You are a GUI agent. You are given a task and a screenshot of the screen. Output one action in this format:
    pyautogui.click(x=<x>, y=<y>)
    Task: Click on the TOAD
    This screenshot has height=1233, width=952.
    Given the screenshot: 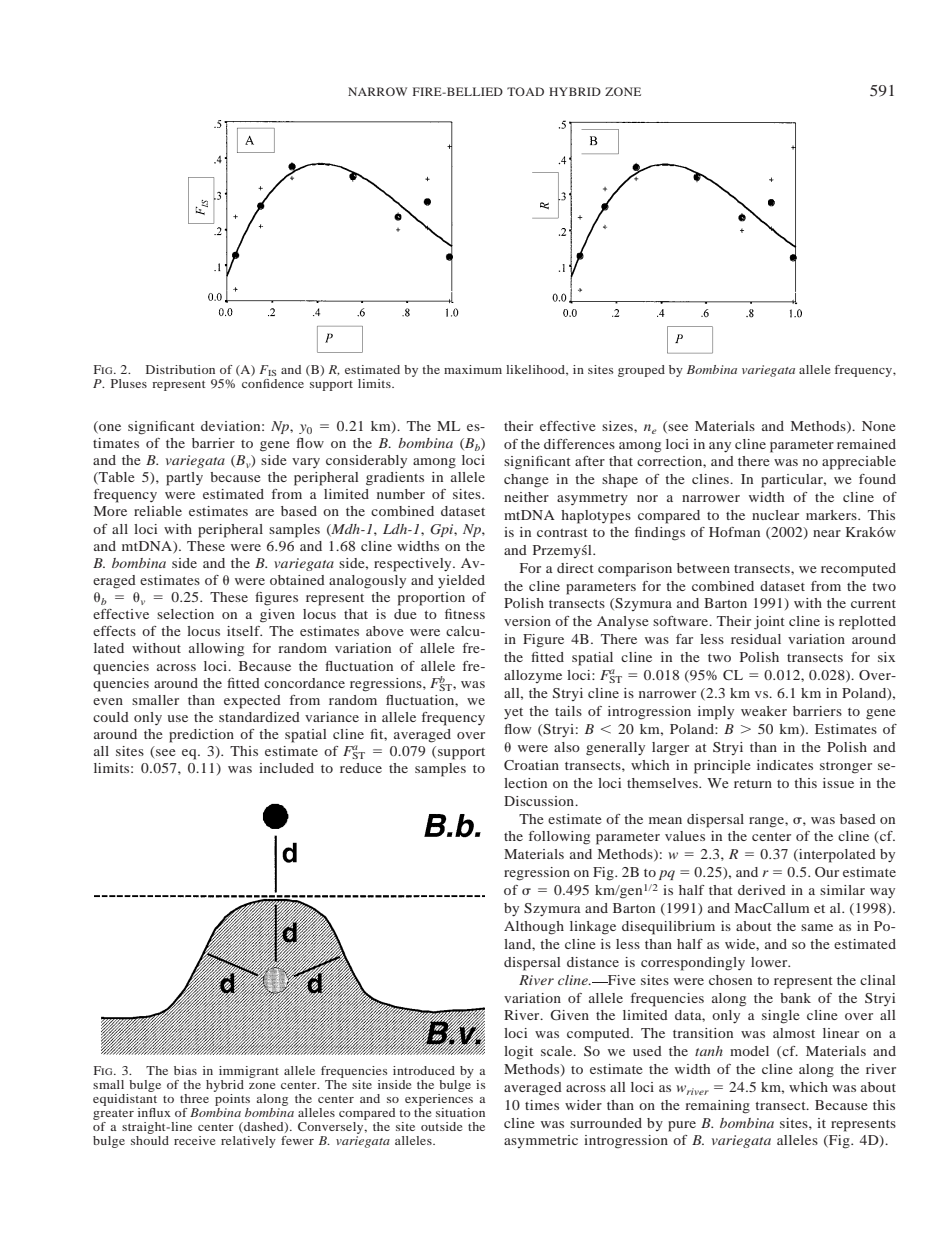 What is the action you would take?
    pyautogui.click(x=525, y=91)
